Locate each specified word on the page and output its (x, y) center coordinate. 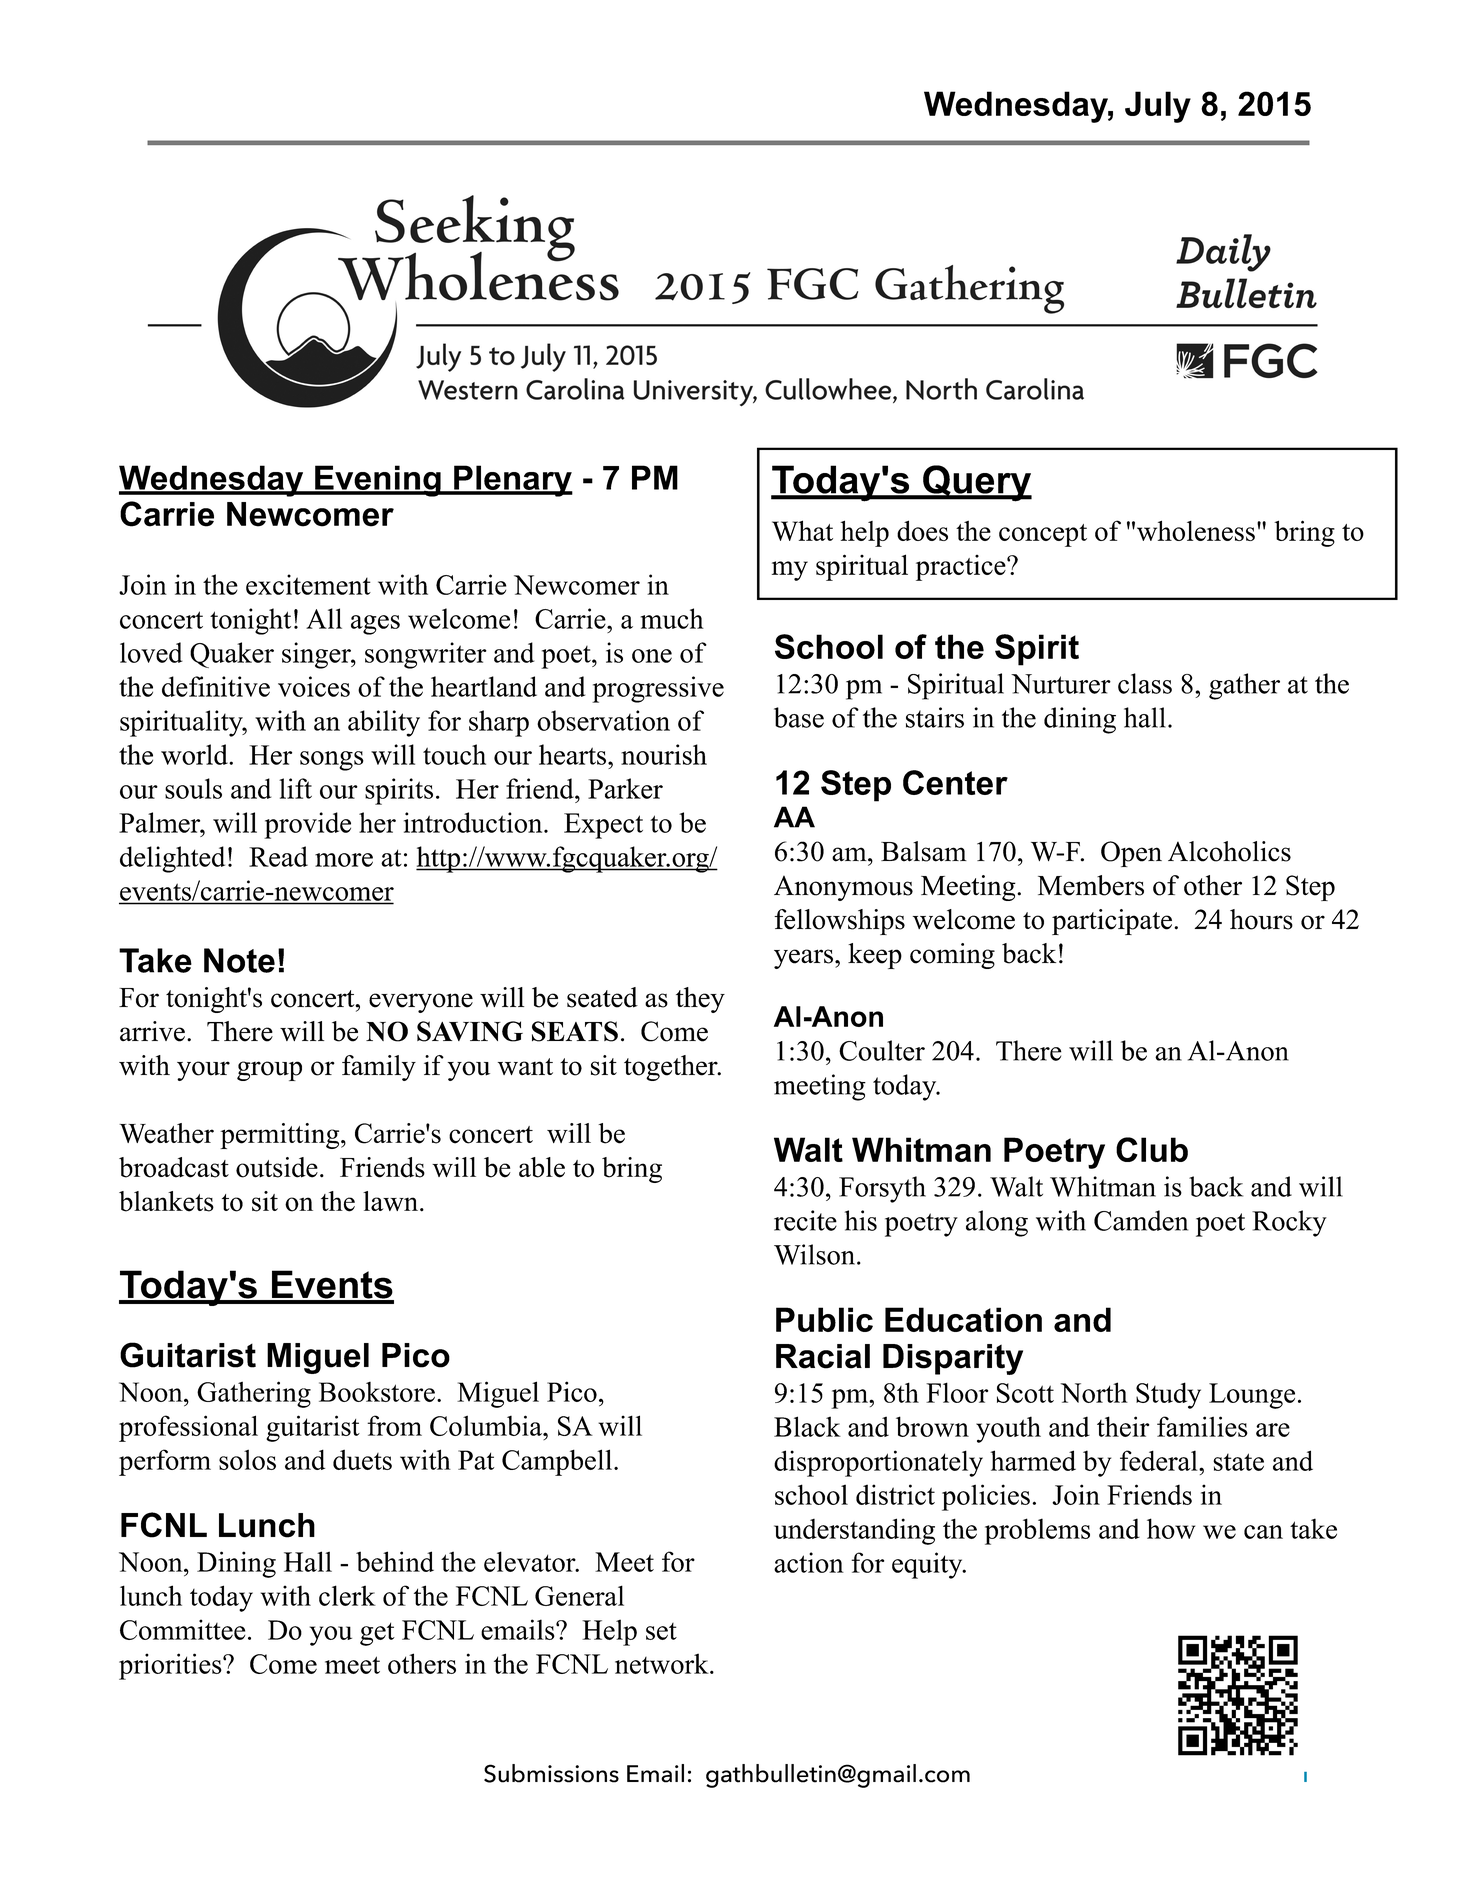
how (1171, 1528)
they (700, 1000)
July (1158, 107)
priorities (171, 1666)
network (663, 1663)
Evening (378, 481)
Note (239, 960)
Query (976, 483)
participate (1112, 922)
